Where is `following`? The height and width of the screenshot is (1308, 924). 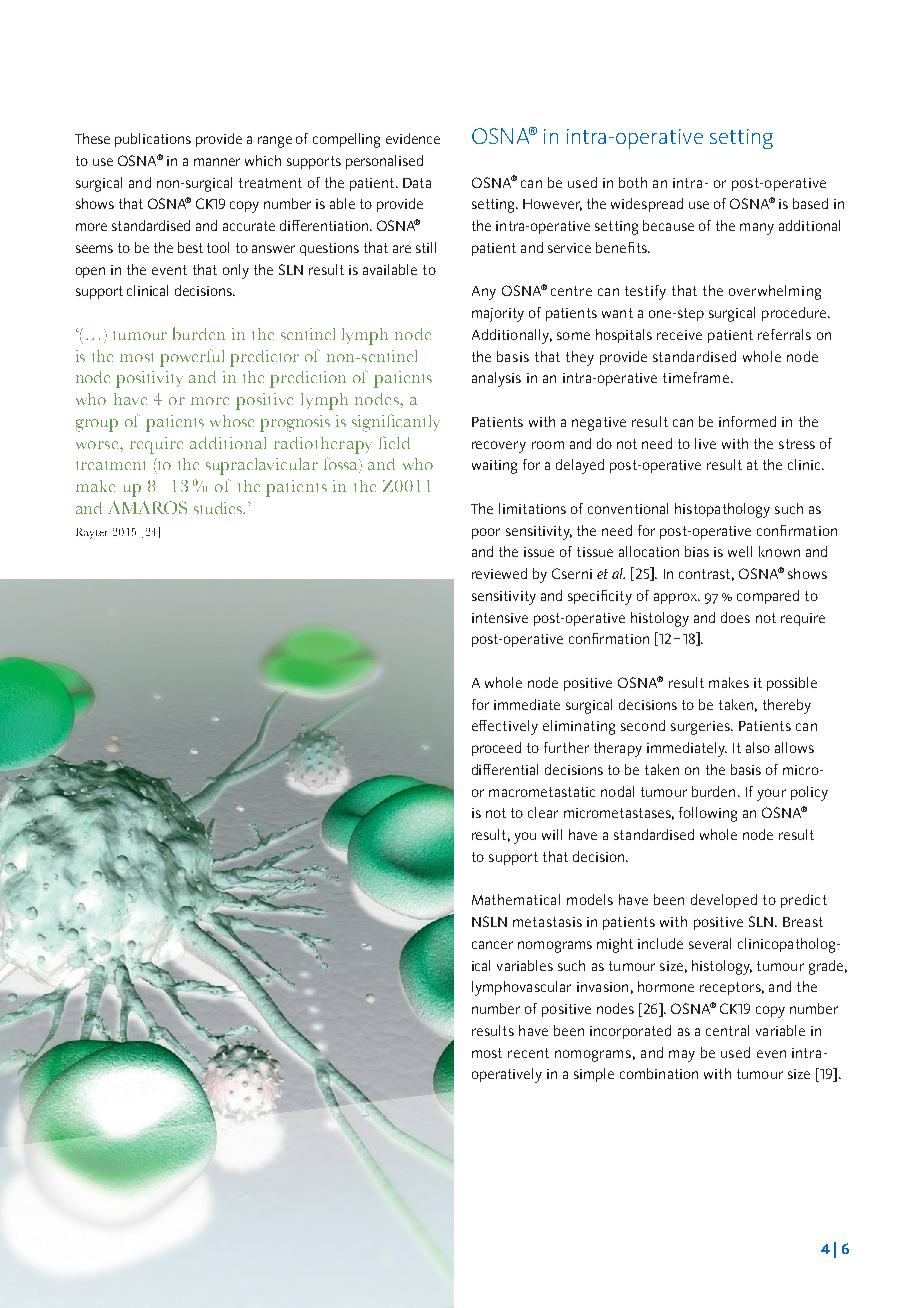
following is located at coordinates (708, 814).
